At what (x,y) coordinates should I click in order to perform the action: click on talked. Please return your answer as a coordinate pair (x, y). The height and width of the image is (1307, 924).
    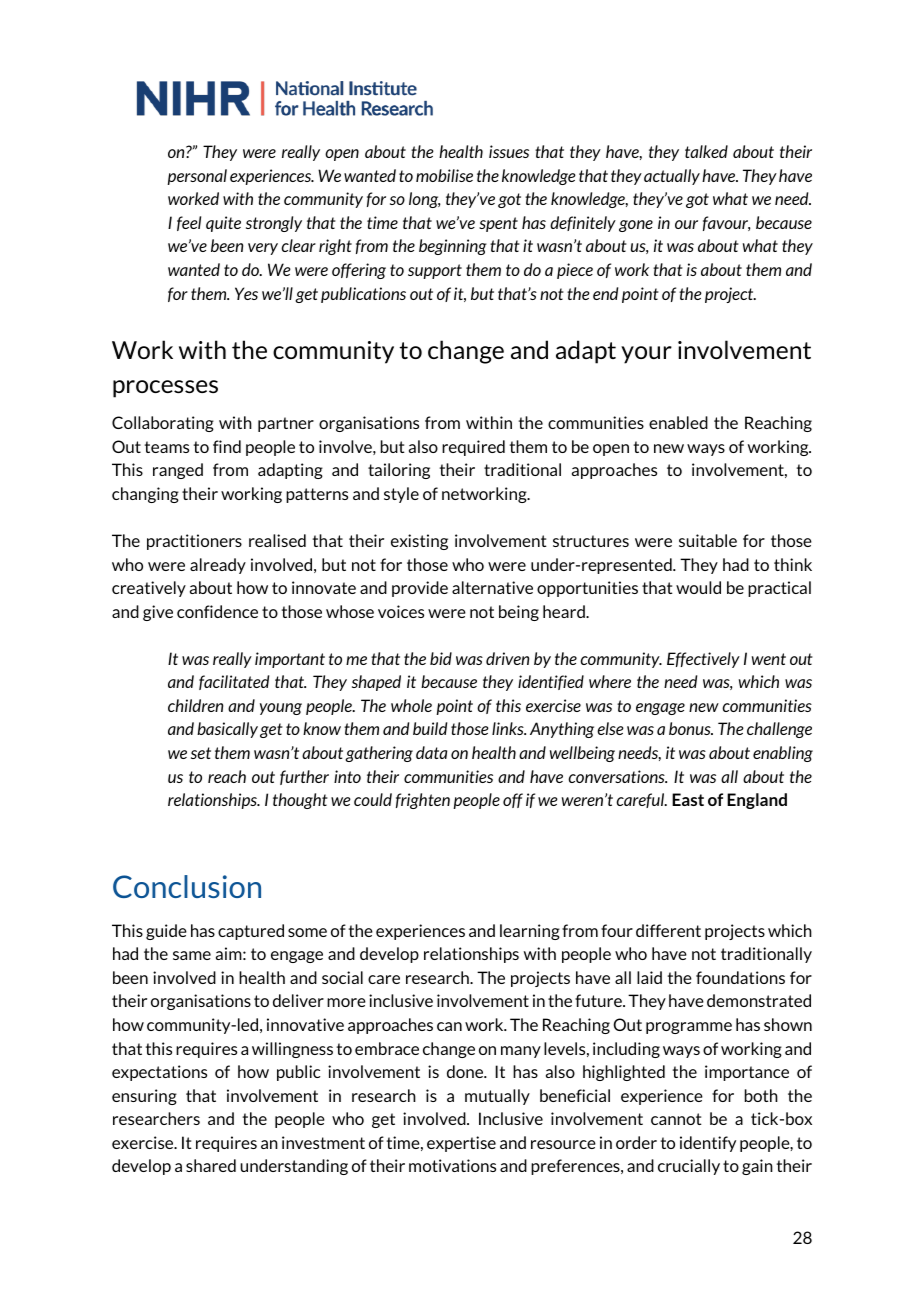
    Looking at the image, I should click on (706, 151).
